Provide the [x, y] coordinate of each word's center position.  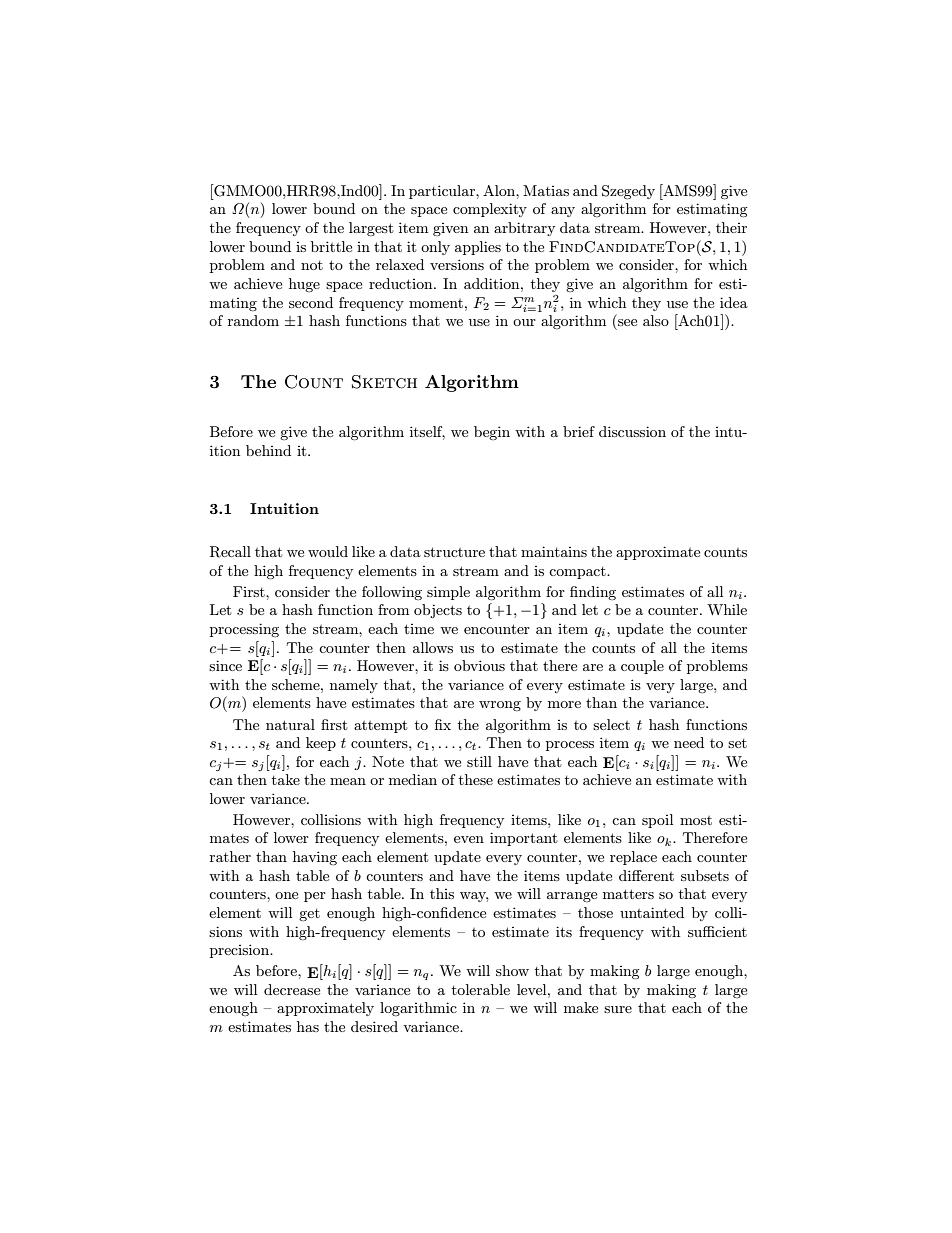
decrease [292, 989]
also [656, 320]
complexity [490, 210]
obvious [479, 665]
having [315, 858]
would [328, 551]
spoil [657, 821]
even [469, 839]
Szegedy [628, 192]
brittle [331, 246]
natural [290, 724]
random [253, 320]
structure [454, 552]
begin [492, 433]
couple [642, 667]
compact [578, 573]
